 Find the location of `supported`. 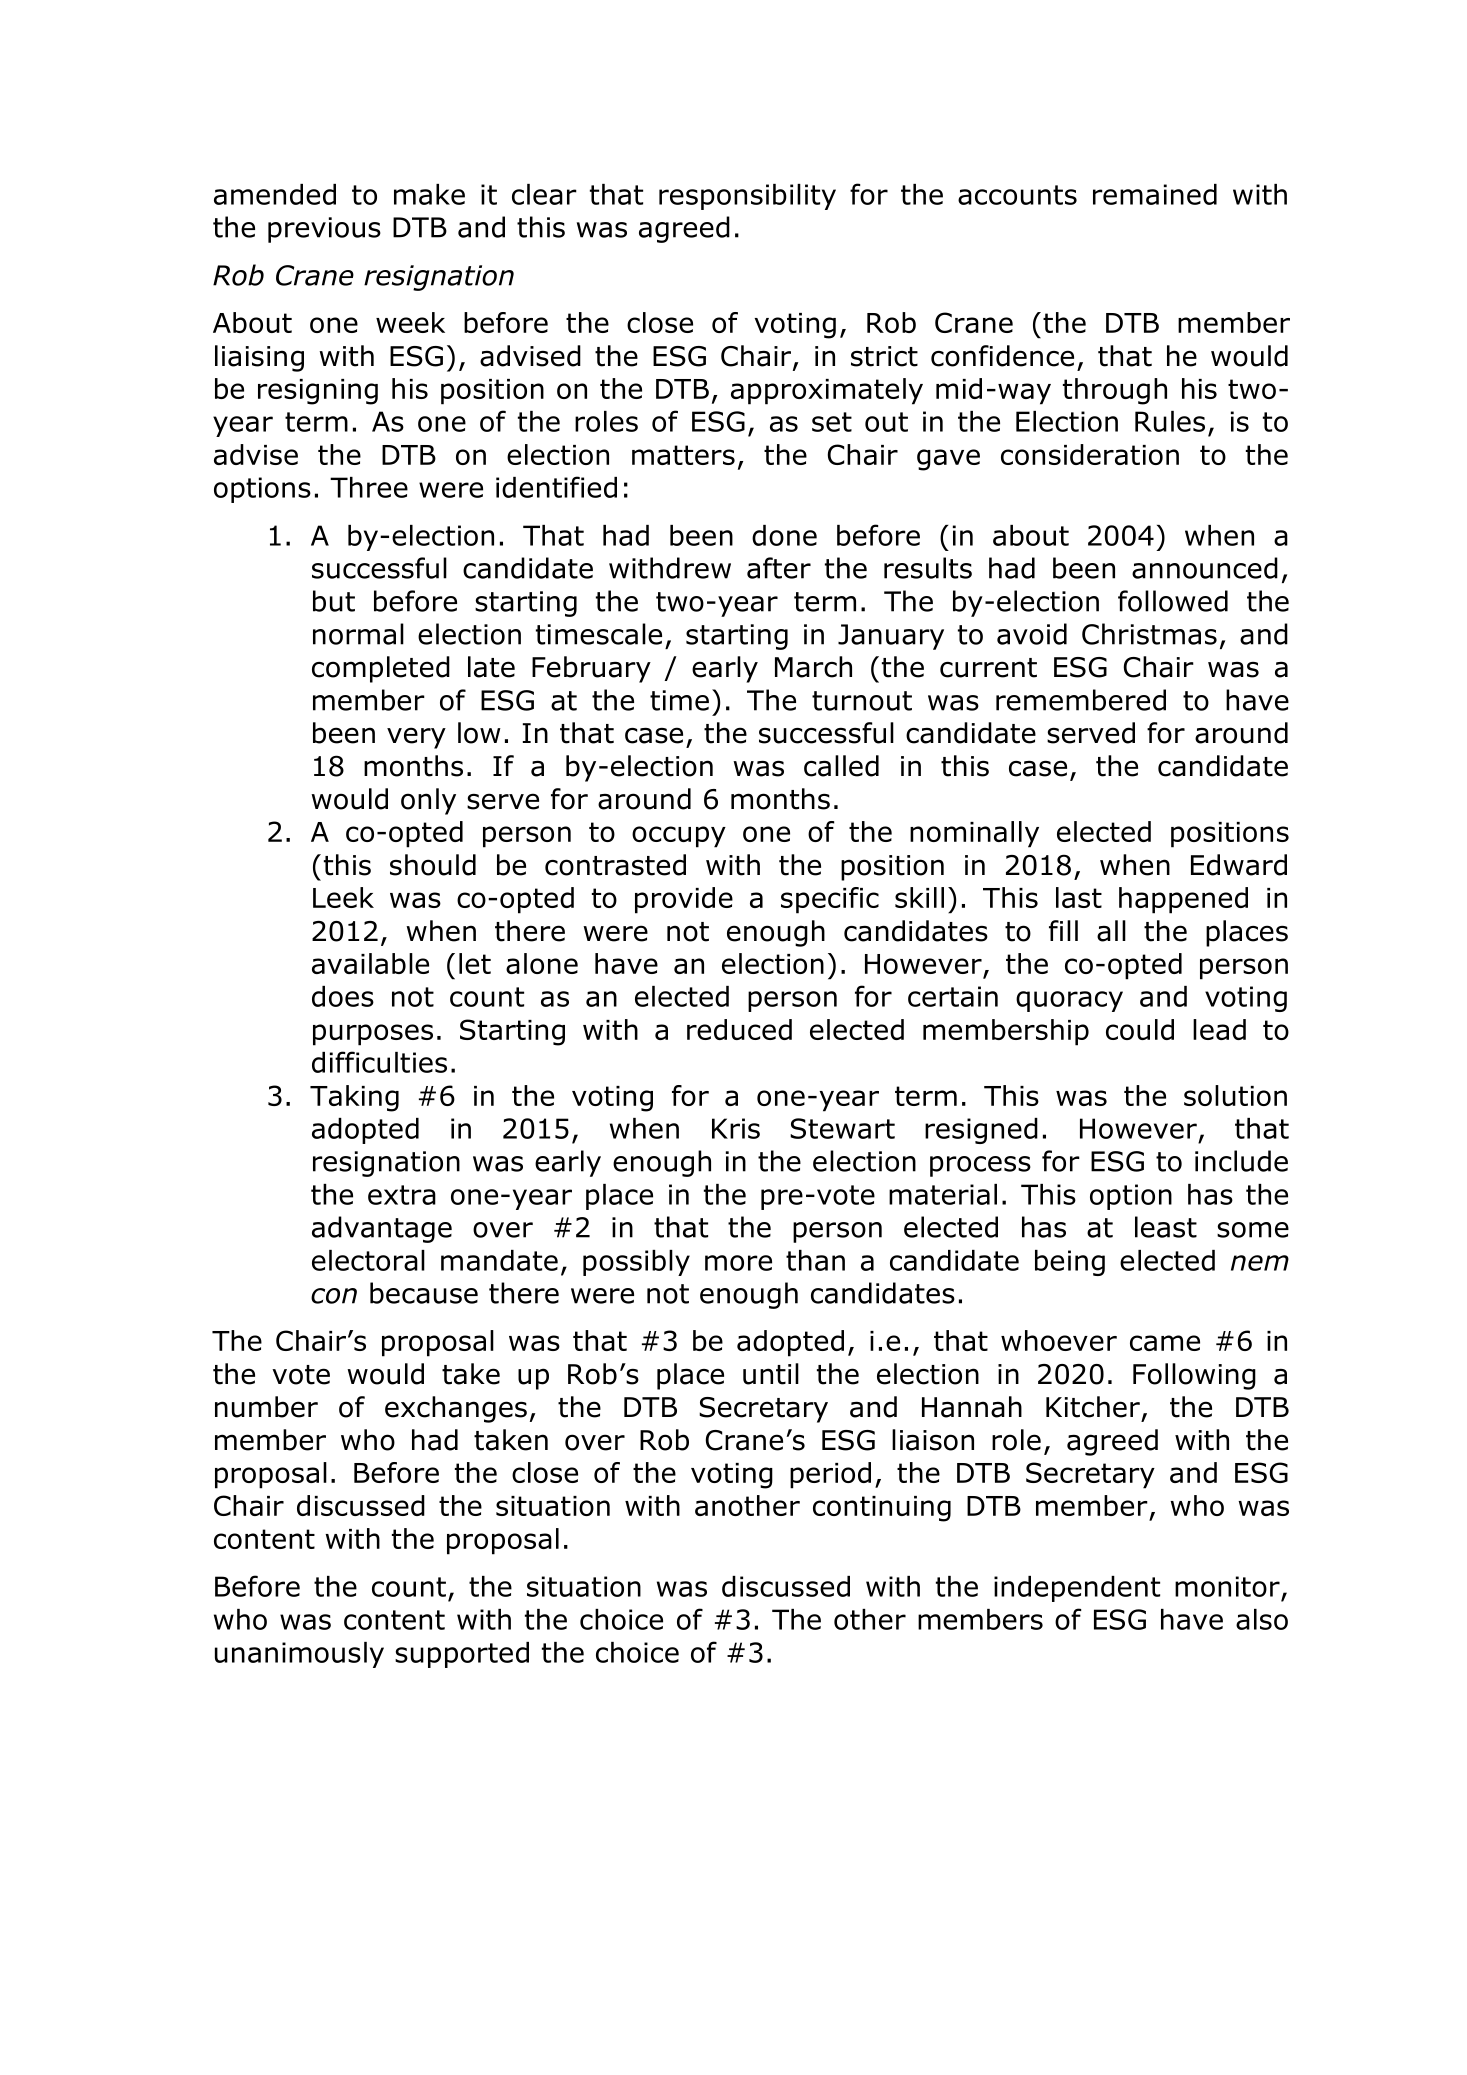

supported is located at coordinates (462, 1655).
